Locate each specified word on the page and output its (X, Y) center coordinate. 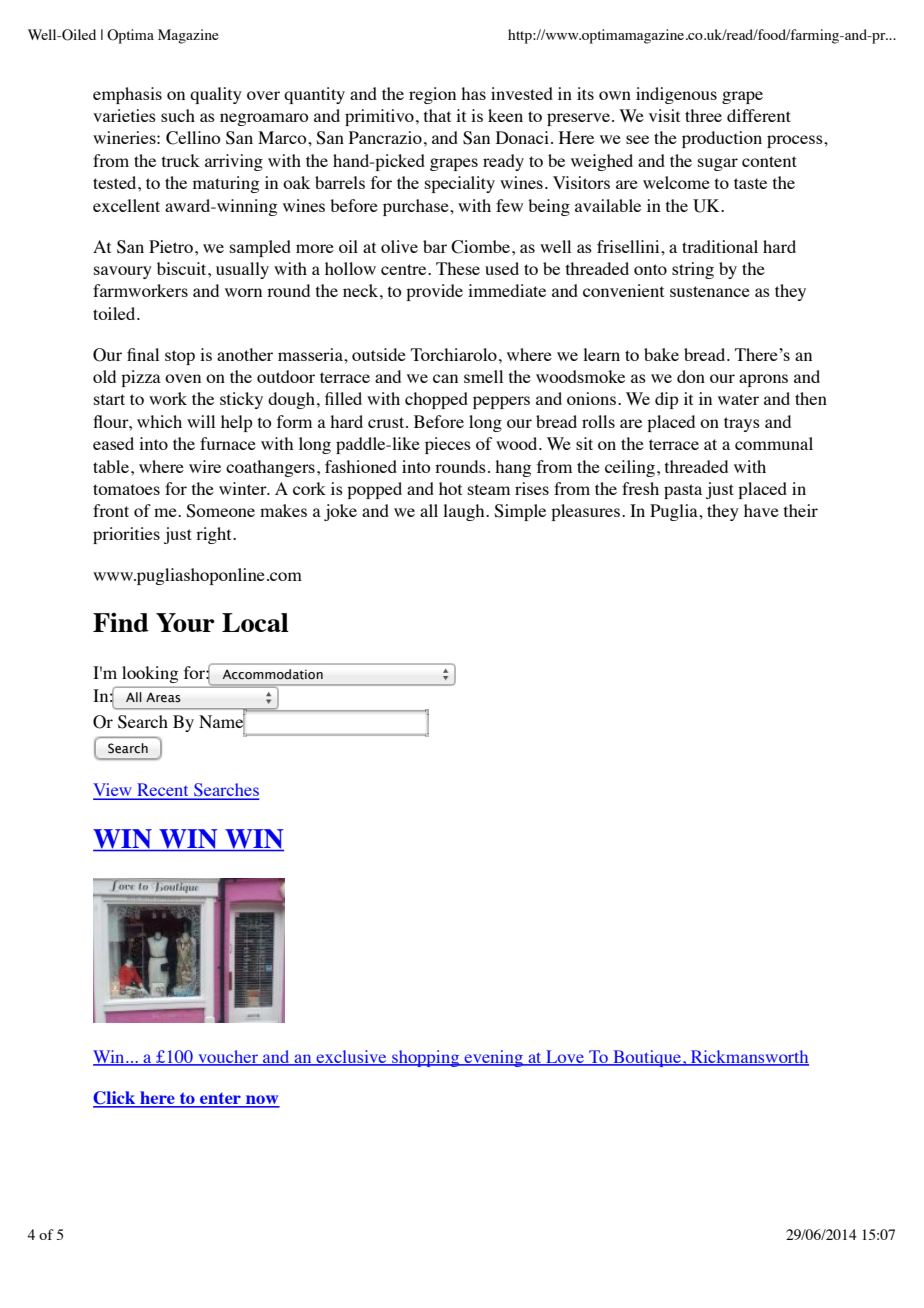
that (437, 115)
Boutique (647, 1058)
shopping (426, 1058)
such (178, 115)
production (722, 139)
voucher (228, 1058)
